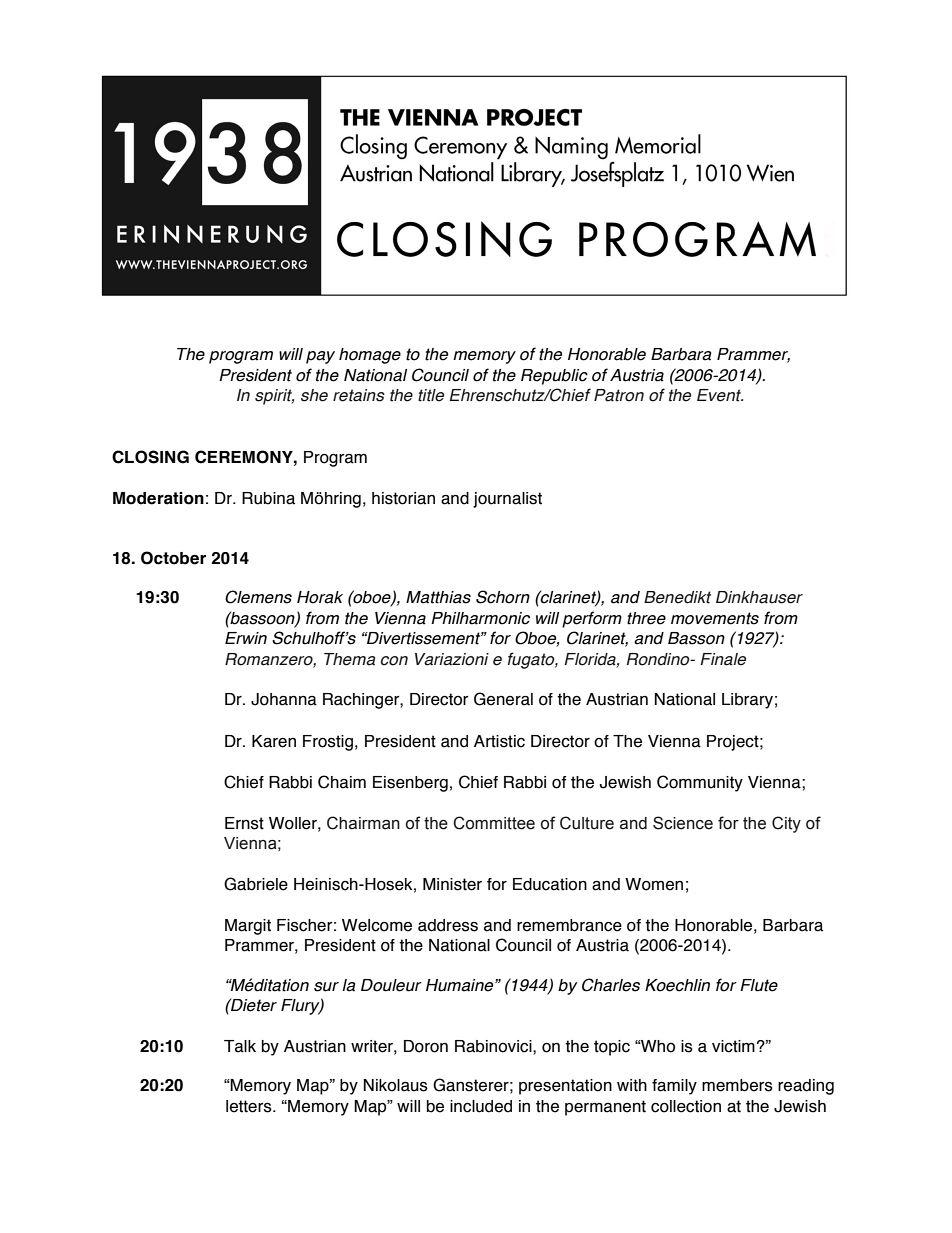 This image has height=1233, width=952. I want to click on members, so click(737, 1085).
